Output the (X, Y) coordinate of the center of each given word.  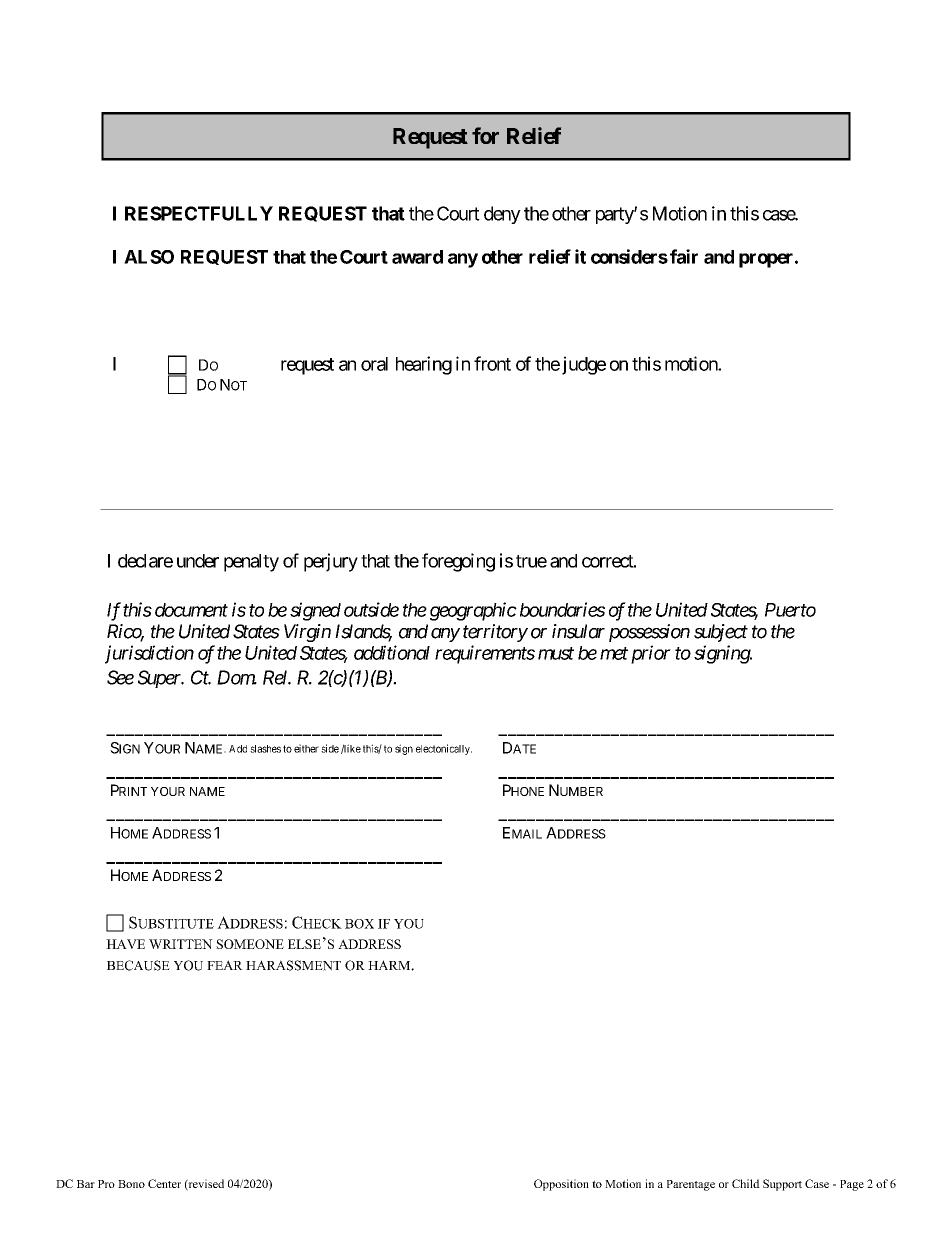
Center (164, 1183)
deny (502, 215)
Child (746, 1183)
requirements (485, 654)
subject (721, 633)
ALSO (149, 257)
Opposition (561, 1185)
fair (684, 256)
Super (160, 679)
